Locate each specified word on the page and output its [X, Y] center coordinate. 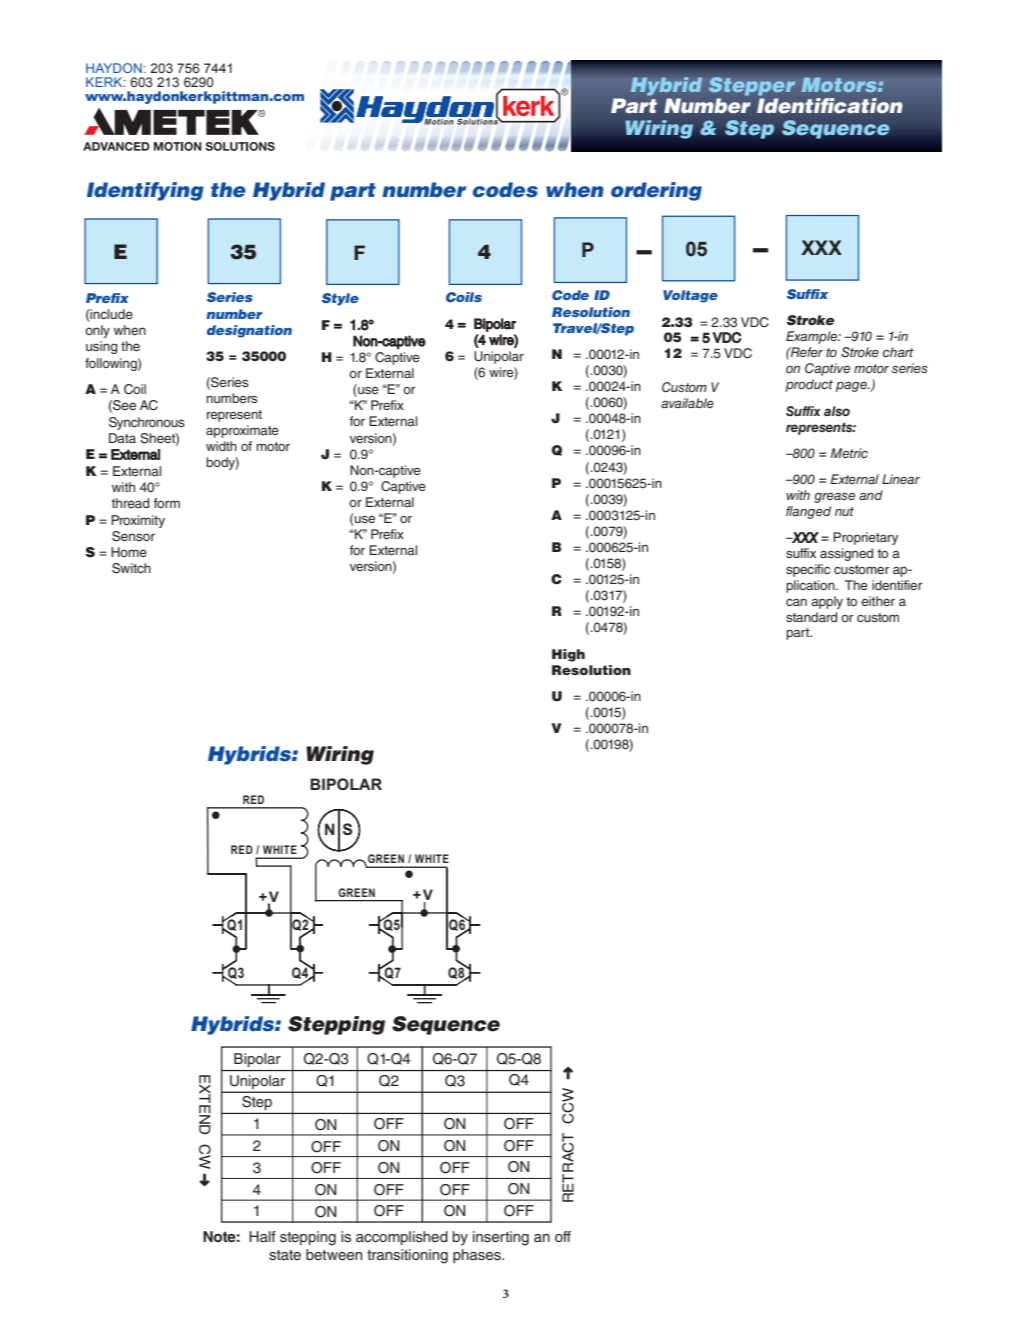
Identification [830, 105]
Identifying [145, 191]
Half [262, 1236]
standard [811, 617]
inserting [501, 1238]
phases [478, 1256]
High [568, 655]
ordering [656, 191]
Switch [131, 568]
